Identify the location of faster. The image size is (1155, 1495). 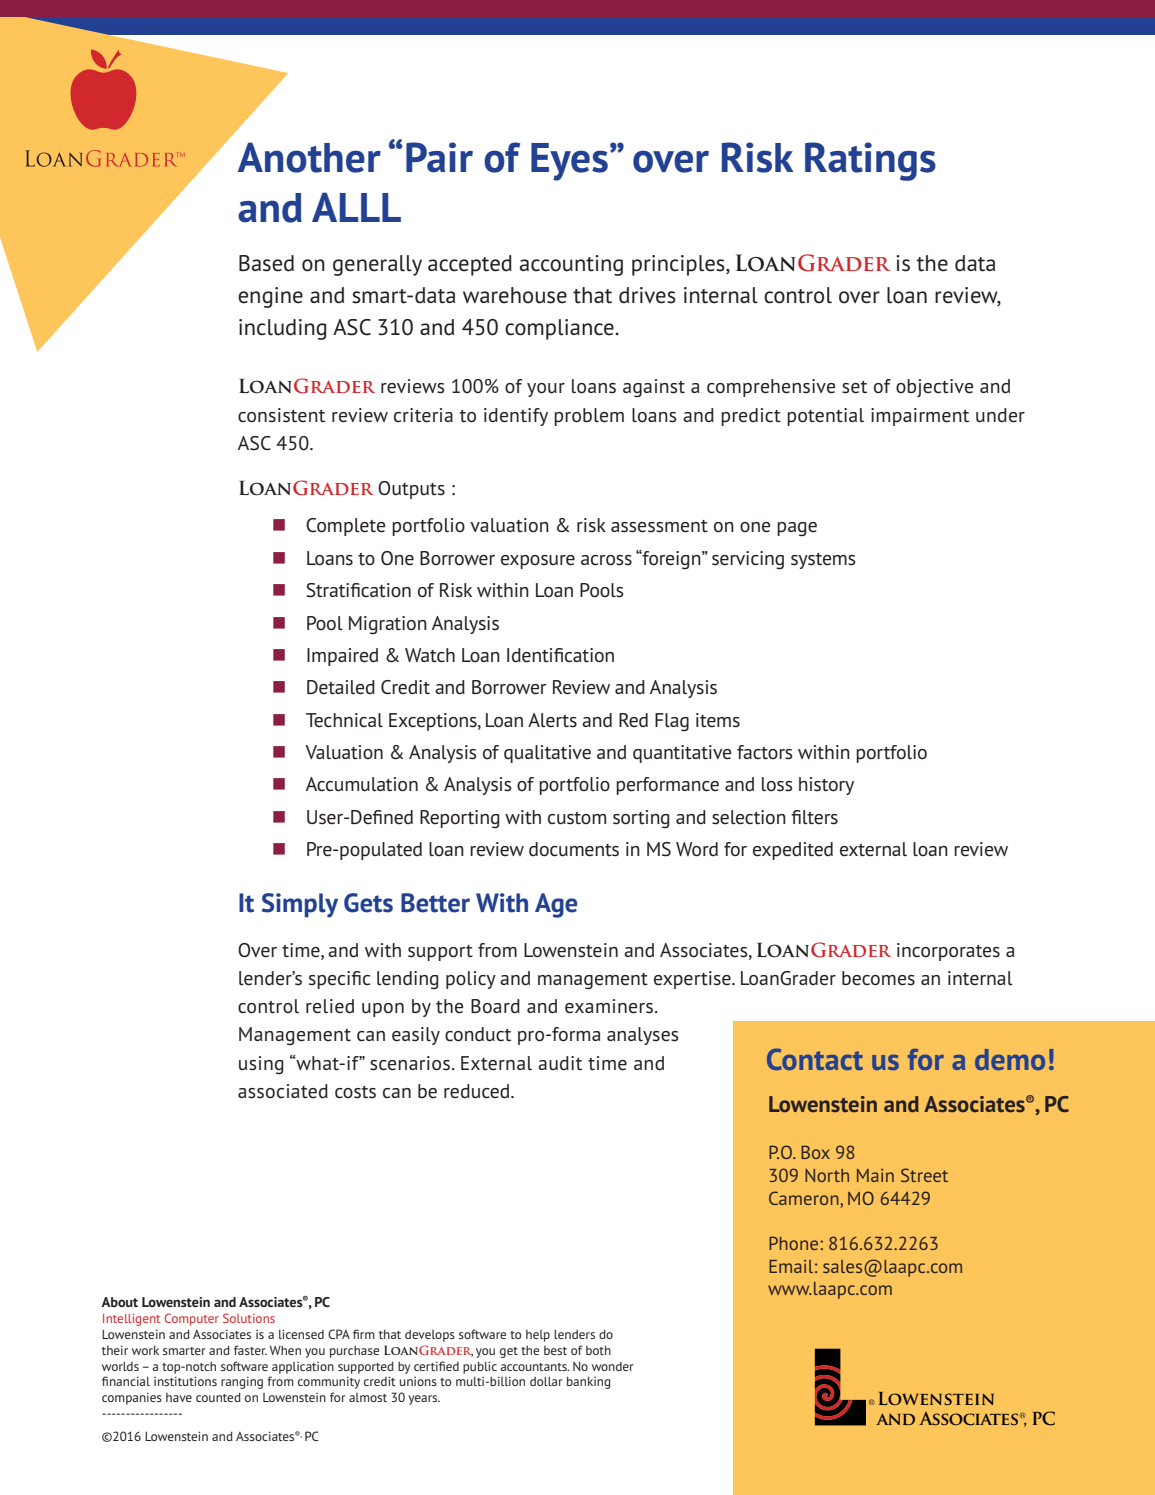
(250, 1350).
